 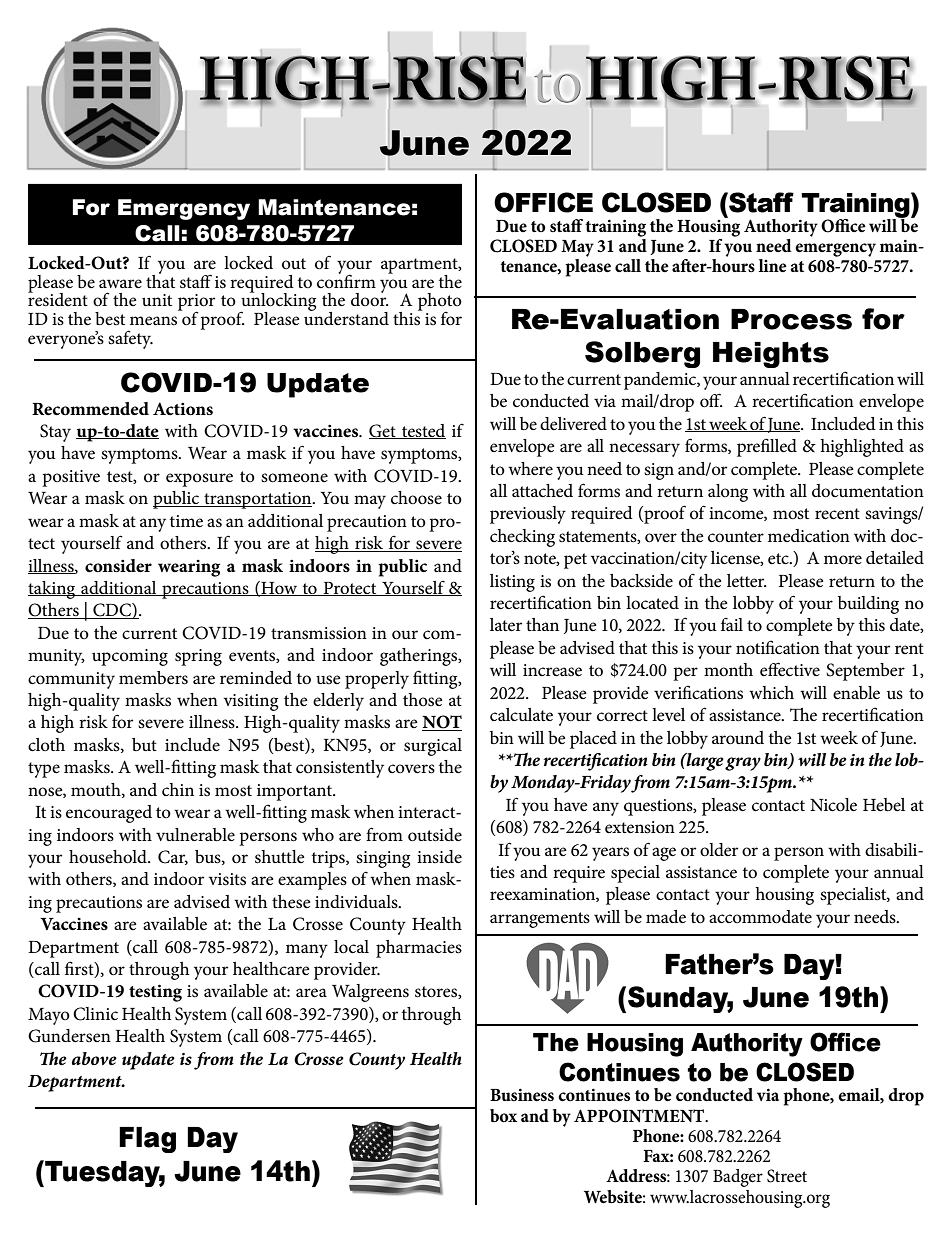 I want to click on Process, so click(x=791, y=319).
